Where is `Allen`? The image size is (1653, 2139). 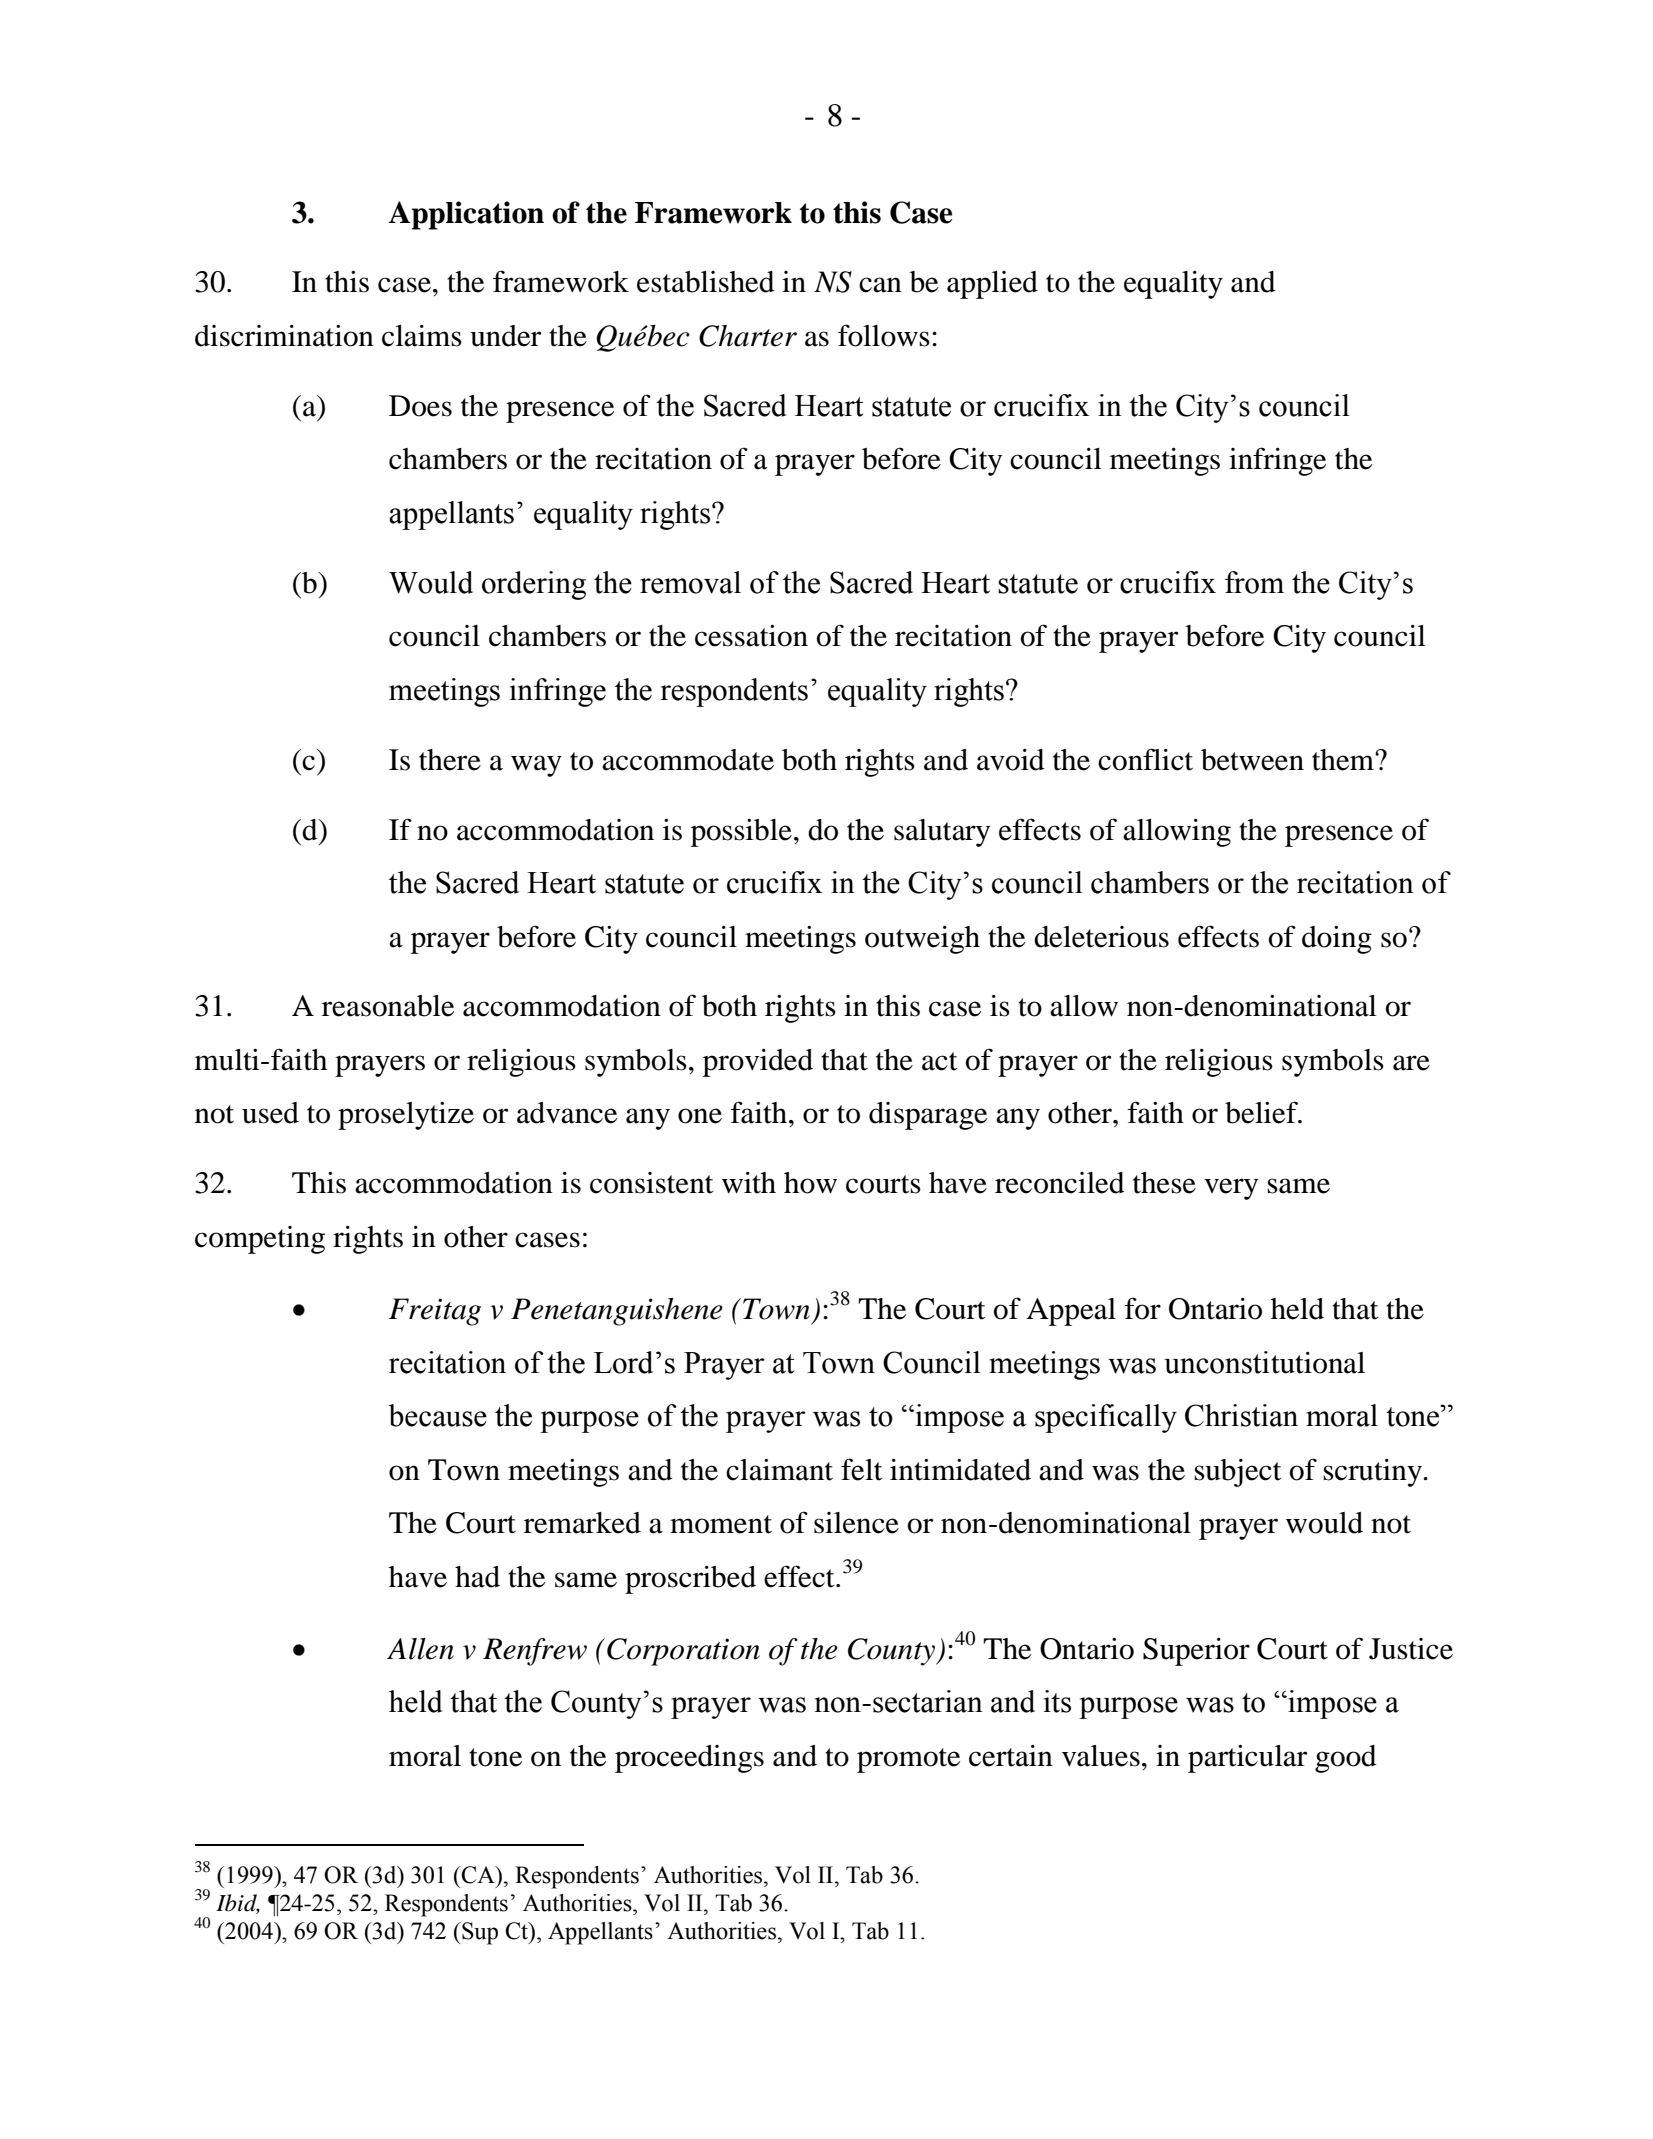
Allen is located at coordinates (420, 1649).
